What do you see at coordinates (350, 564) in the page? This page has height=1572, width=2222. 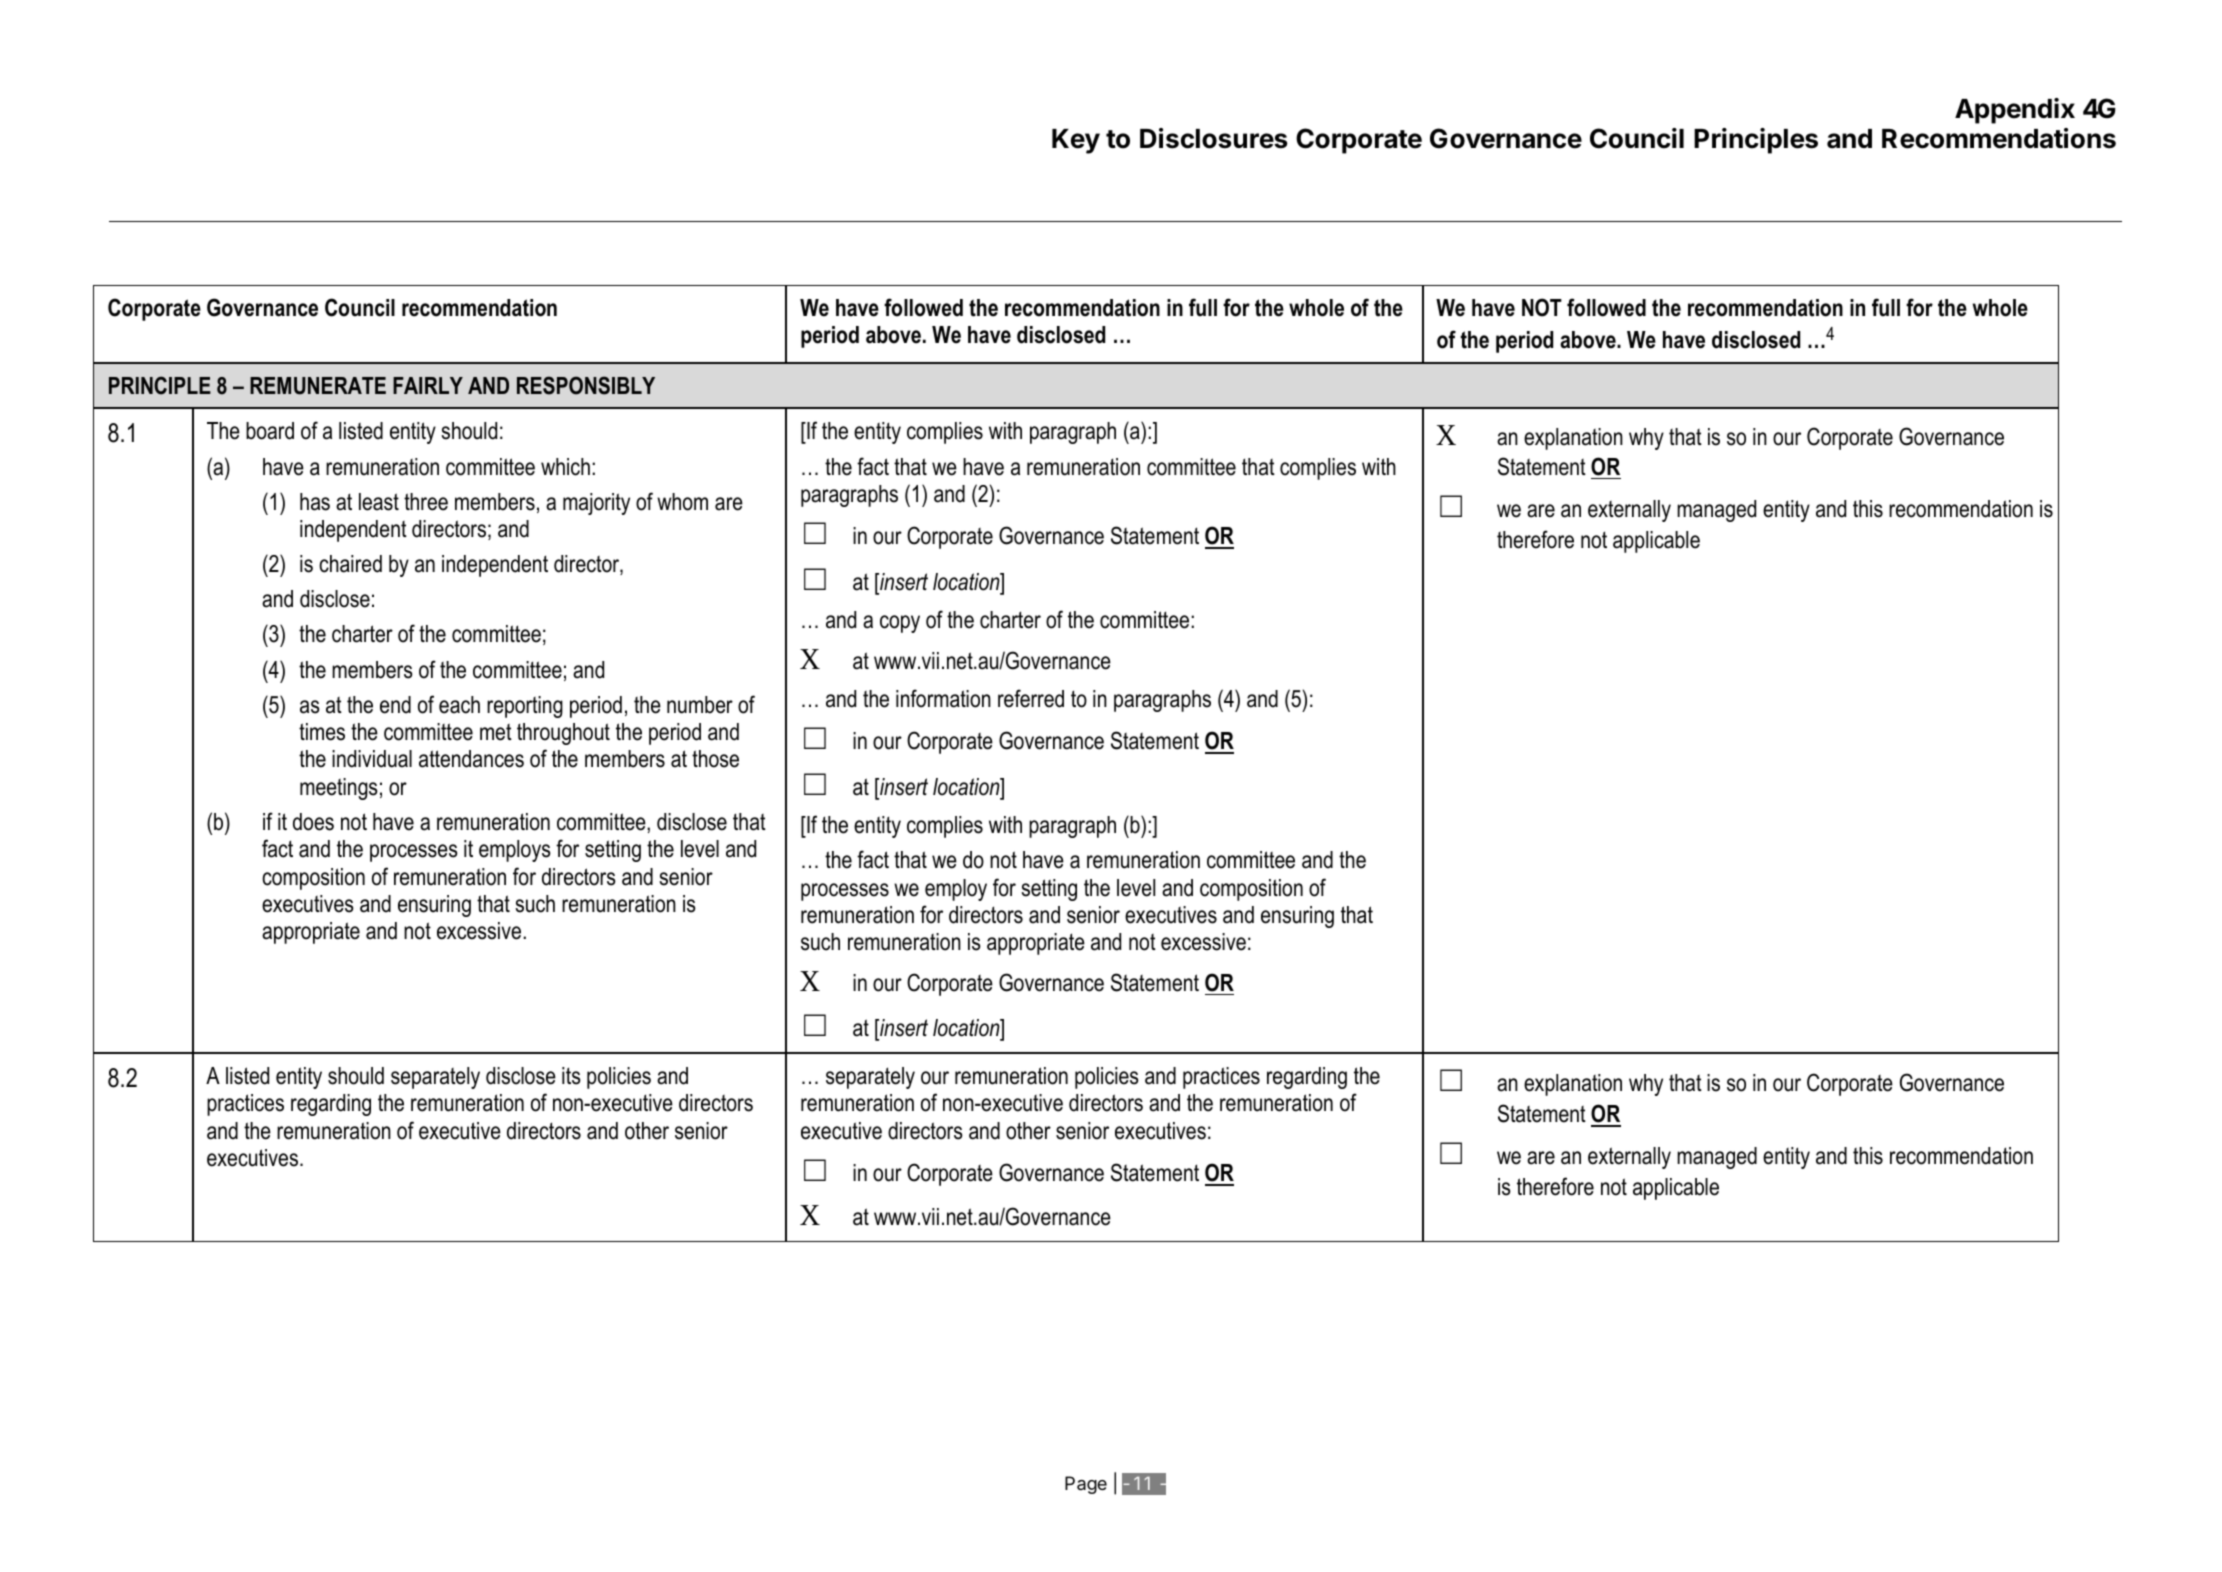 I see `chaired` at bounding box center [350, 564].
